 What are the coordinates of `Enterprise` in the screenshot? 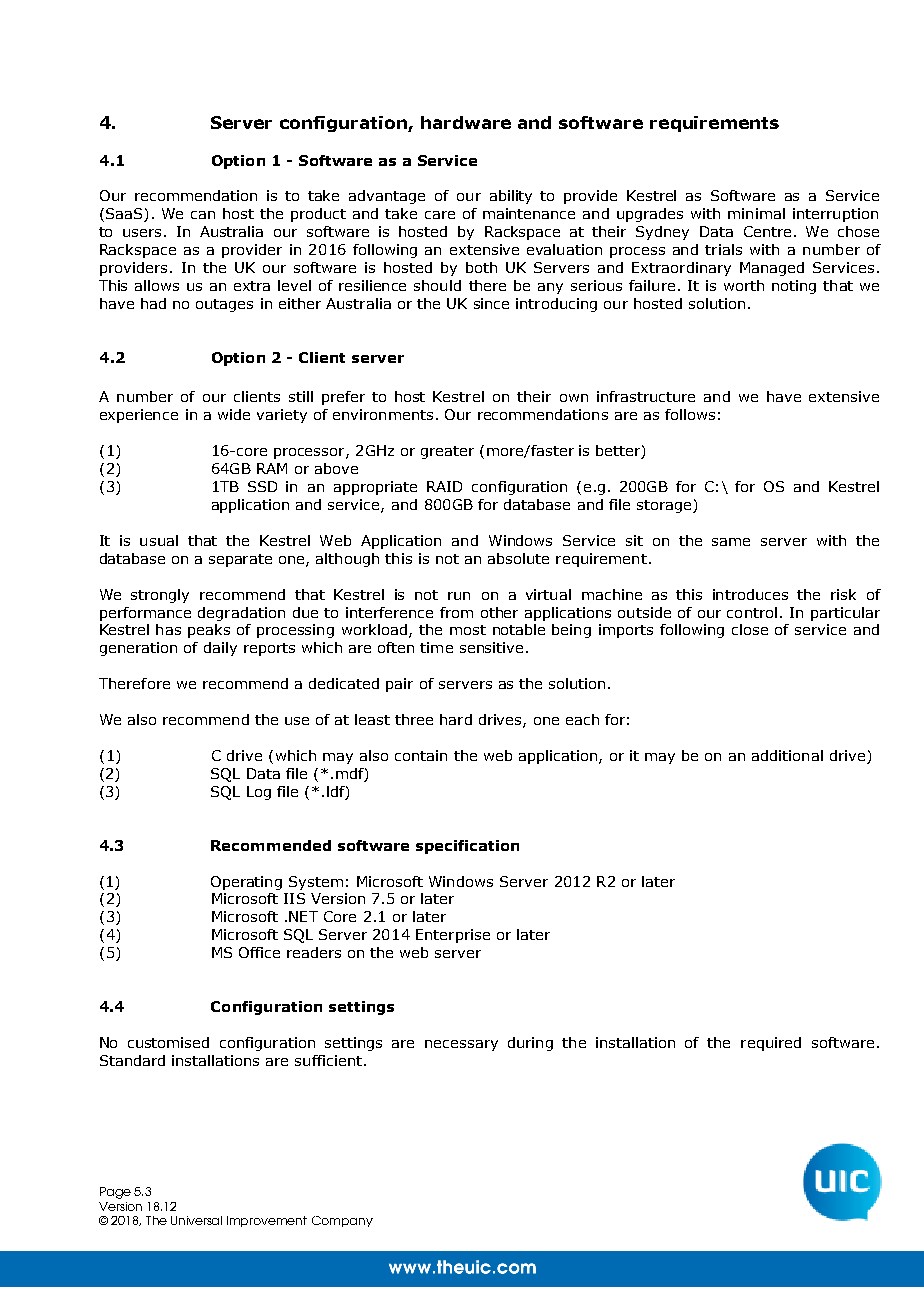 It's located at (453, 936).
